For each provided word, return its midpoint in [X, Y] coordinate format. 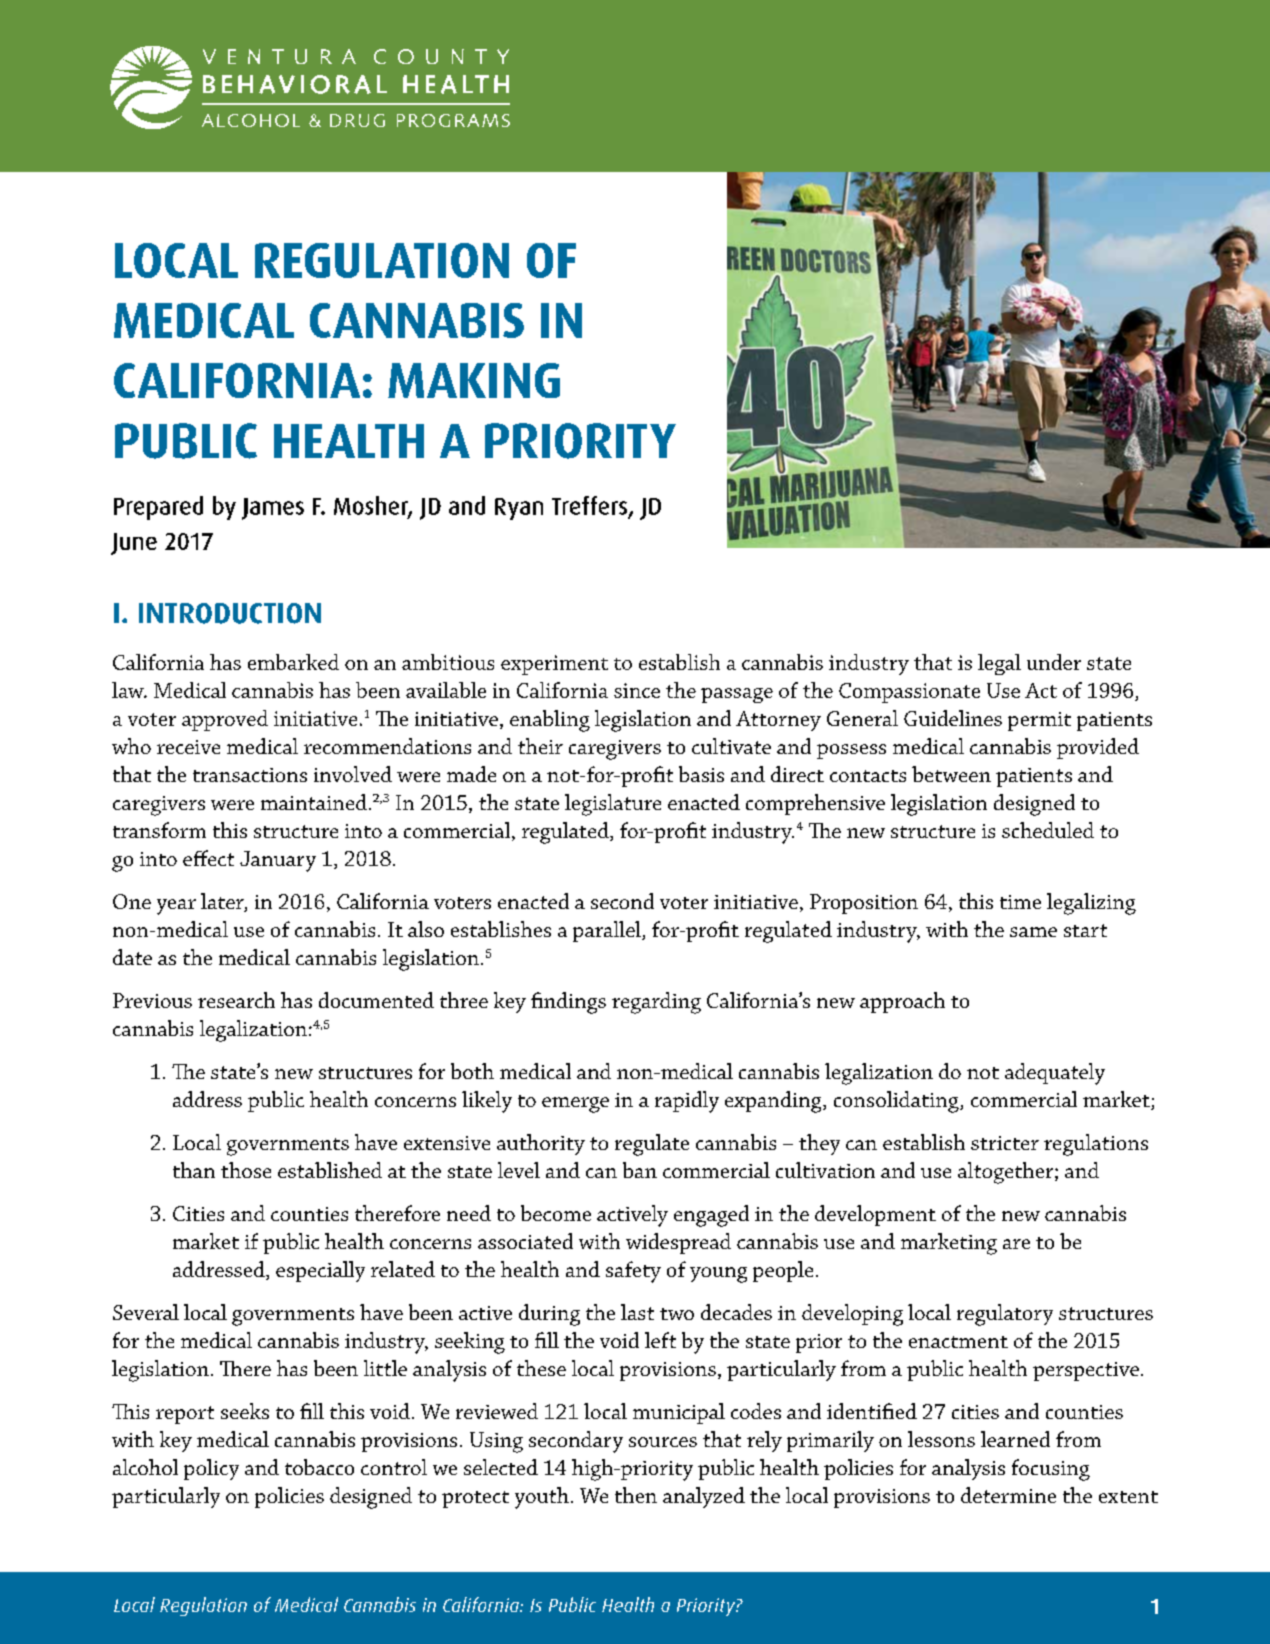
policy [211, 1469]
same [1033, 932]
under [1054, 662]
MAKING [474, 380]
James [273, 509]
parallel [608, 931]
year [176, 907]
